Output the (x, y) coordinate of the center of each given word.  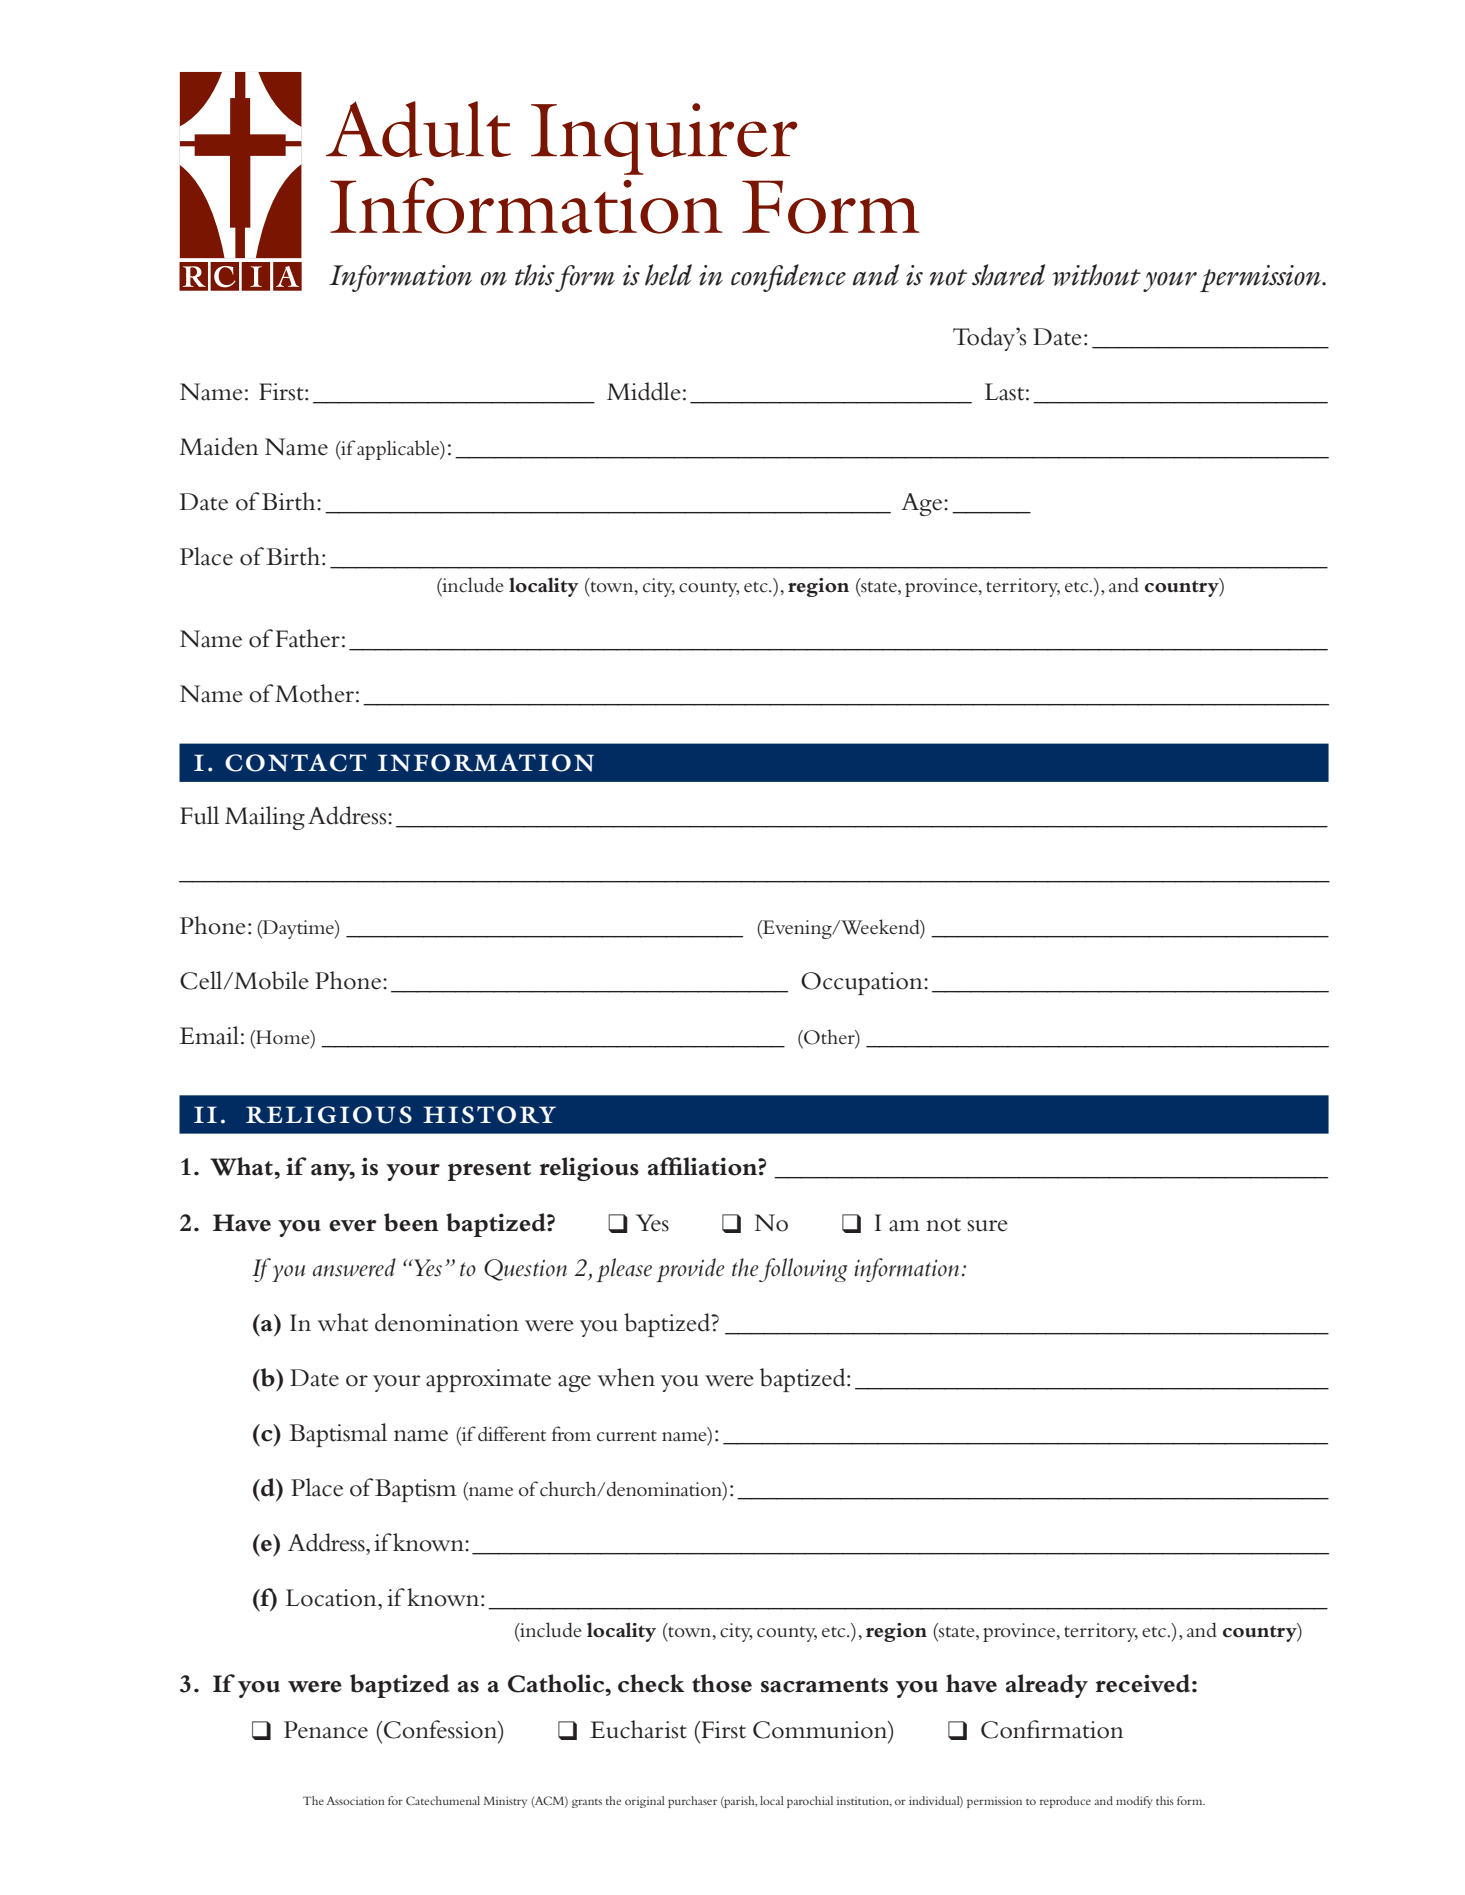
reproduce (1065, 1802)
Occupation (863, 983)
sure (987, 1226)
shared (1008, 275)
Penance (326, 1730)
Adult (418, 129)
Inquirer (664, 139)
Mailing (265, 818)
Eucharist (638, 1729)
